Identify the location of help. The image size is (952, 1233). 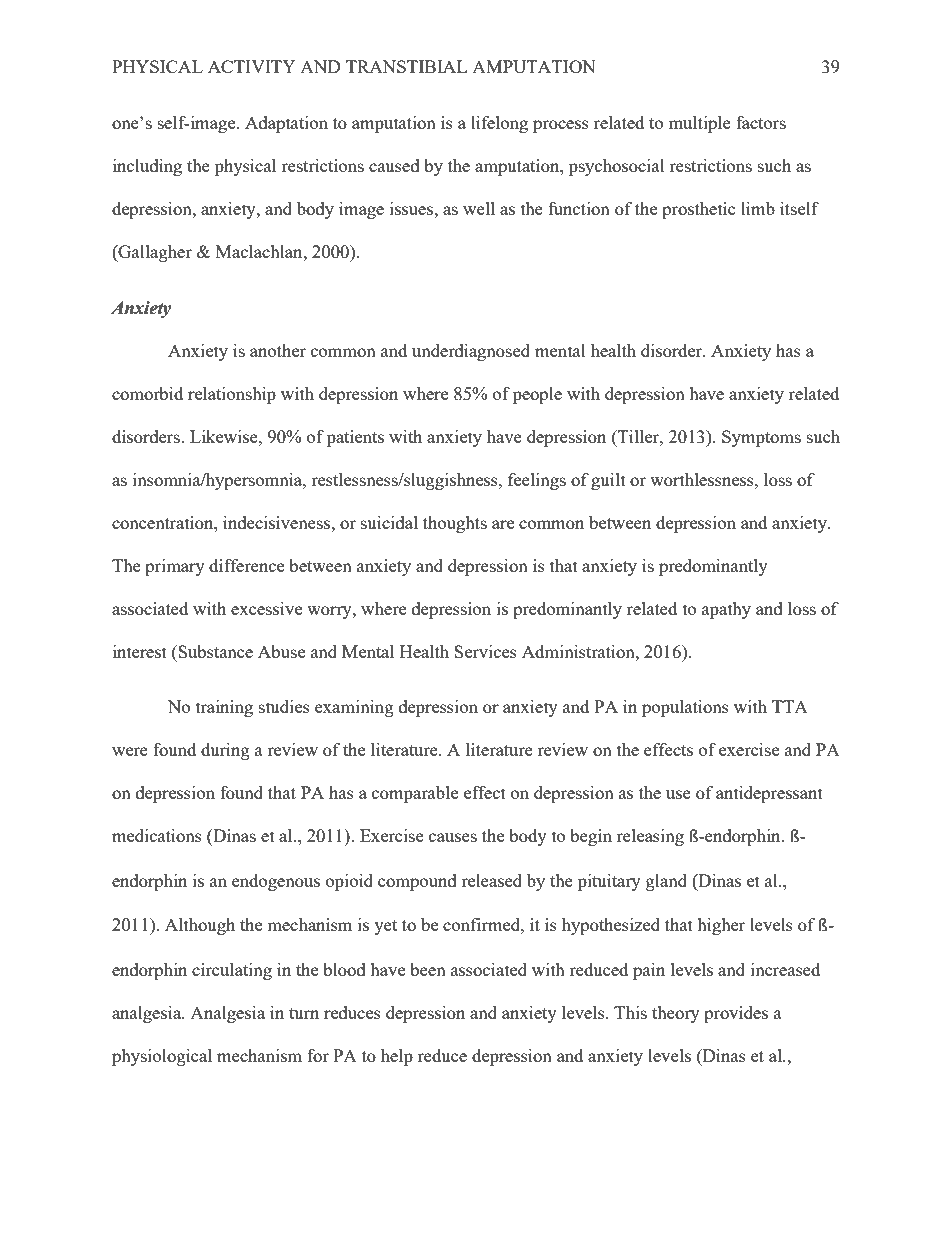
(397, 1057).
